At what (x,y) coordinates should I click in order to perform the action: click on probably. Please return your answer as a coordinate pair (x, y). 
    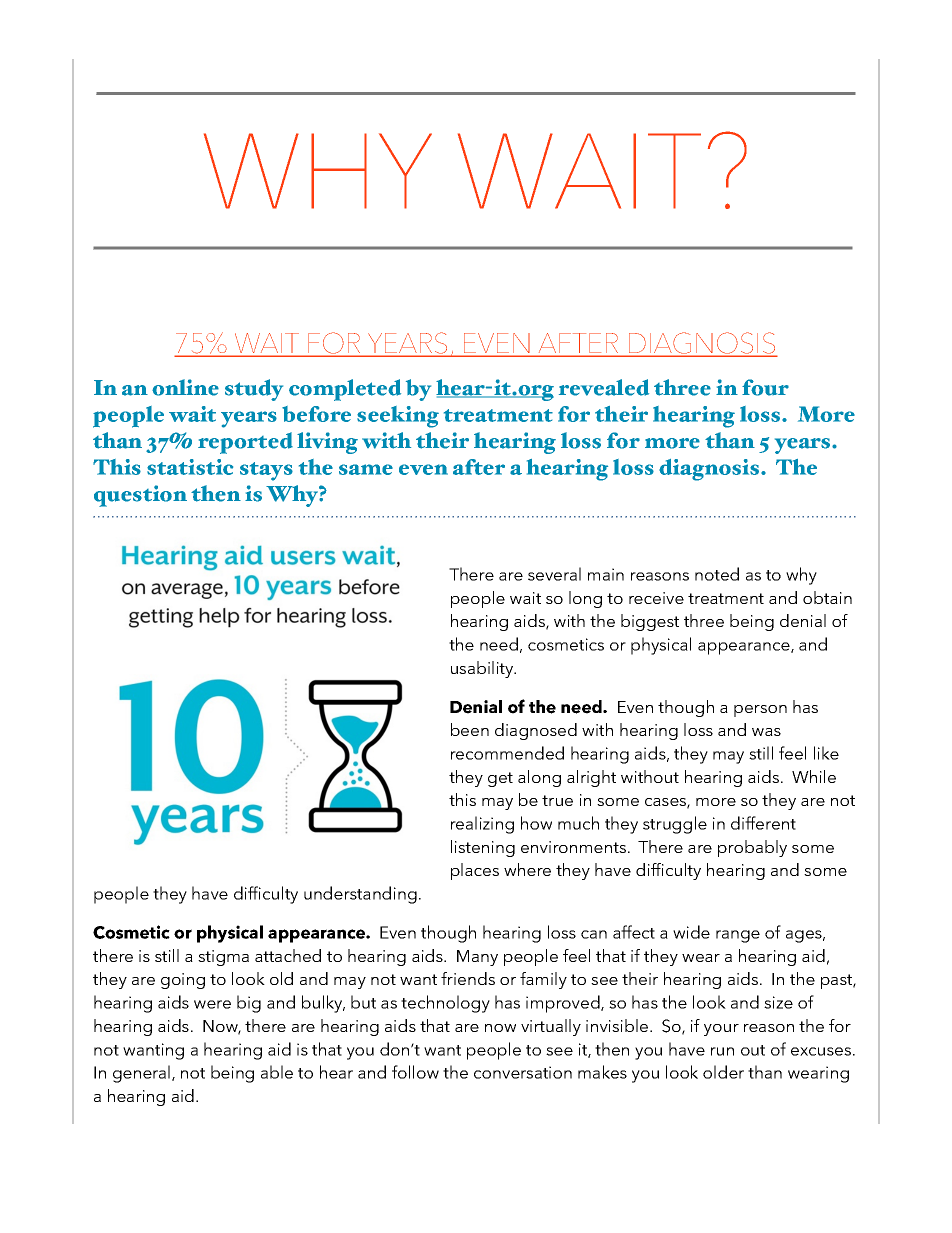
    Looking at the image, I should click on (752, 848).
